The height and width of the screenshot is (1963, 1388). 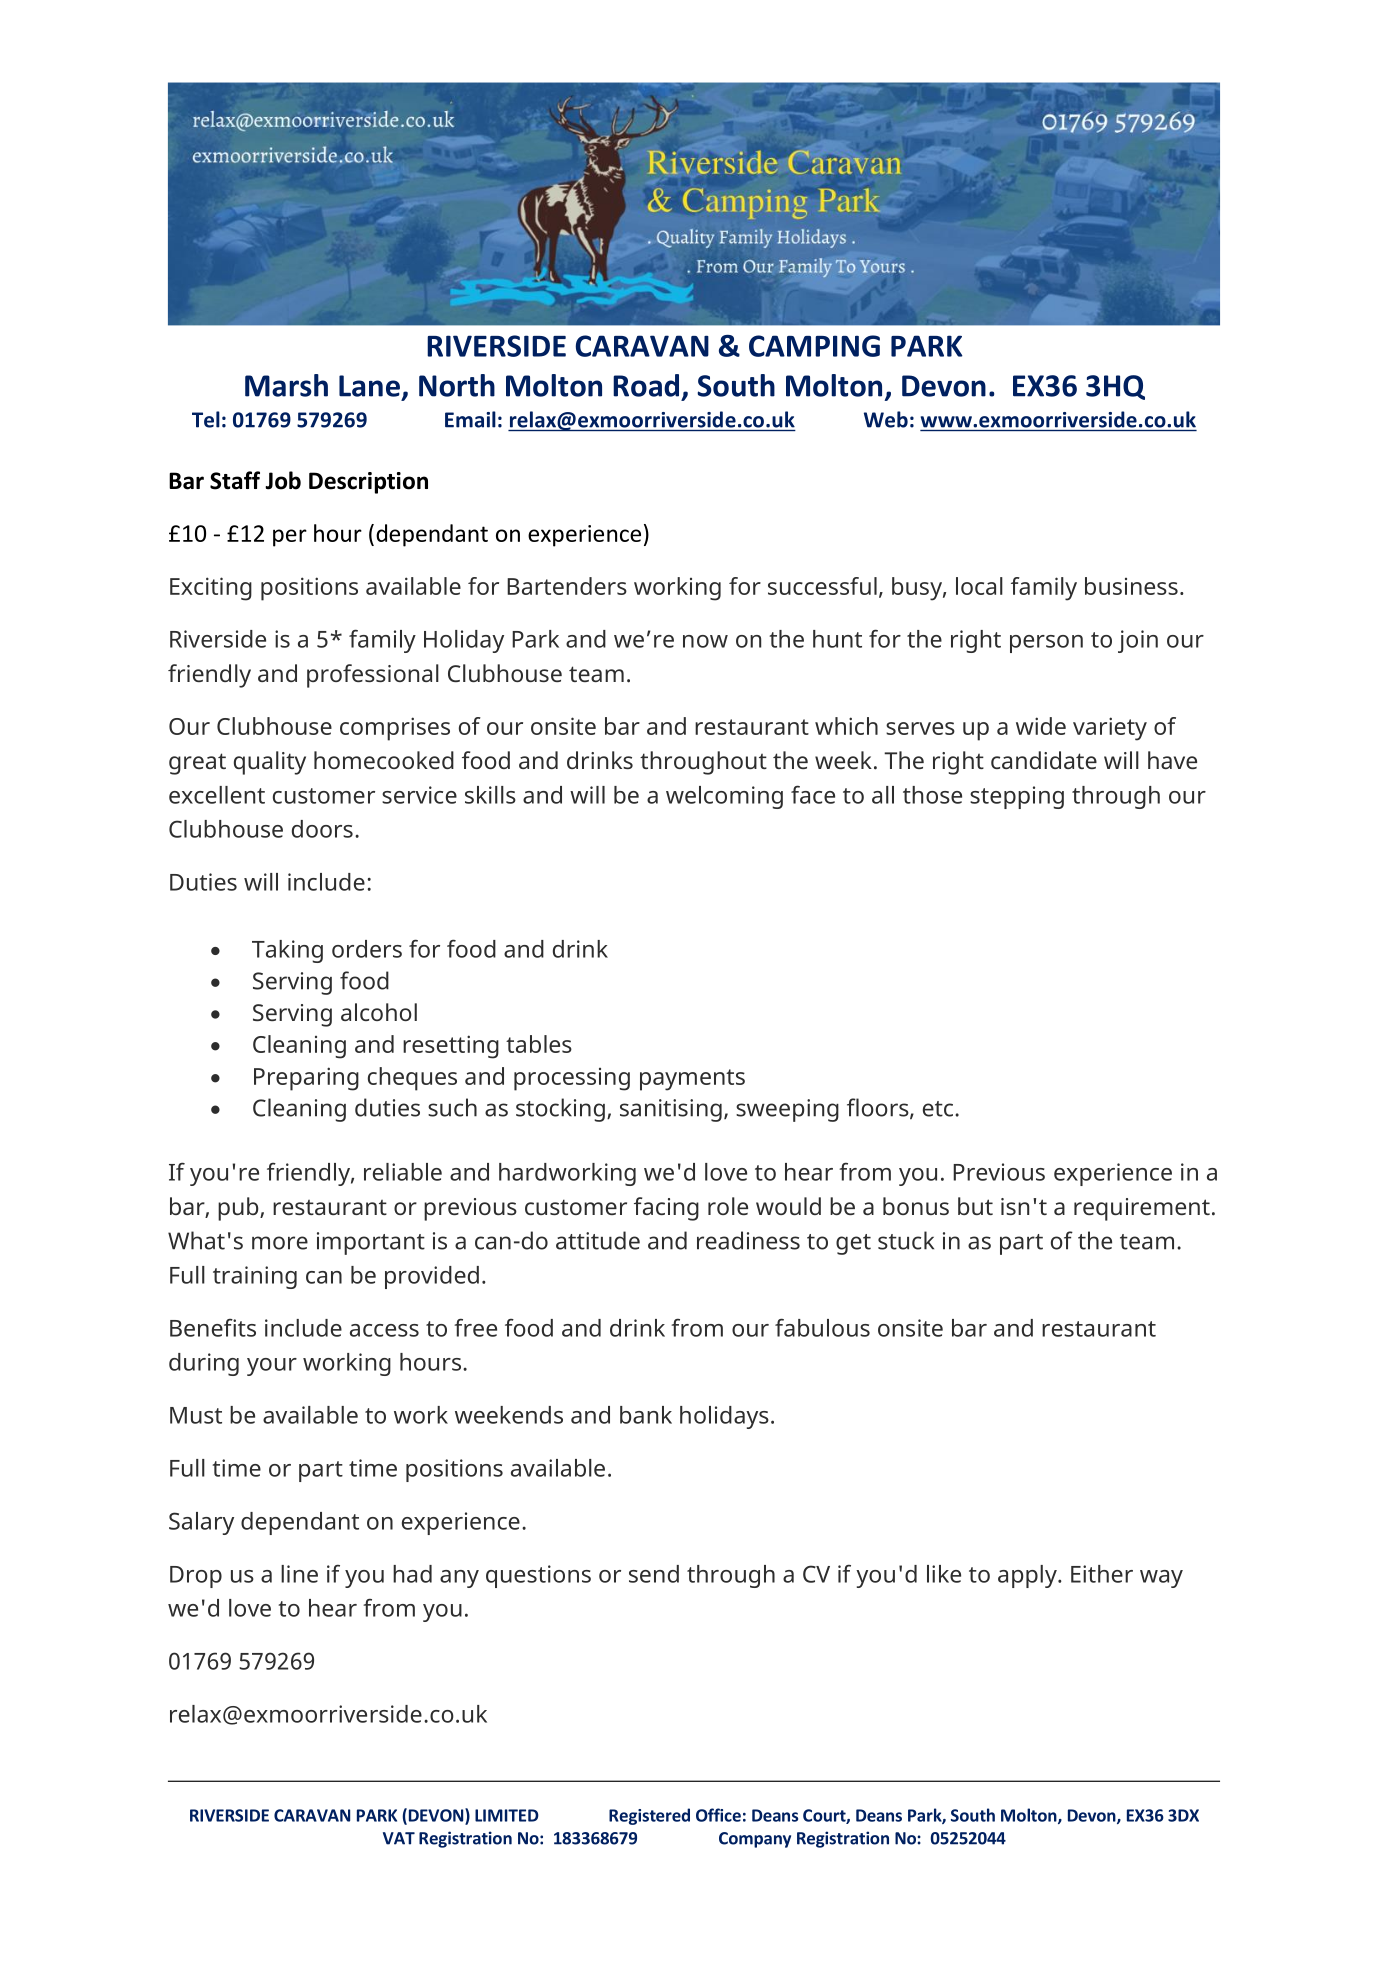 What do you see at coordinates (718, 1815) in the screenshot?
I see `Office` at bounding box center [718, 1815].
